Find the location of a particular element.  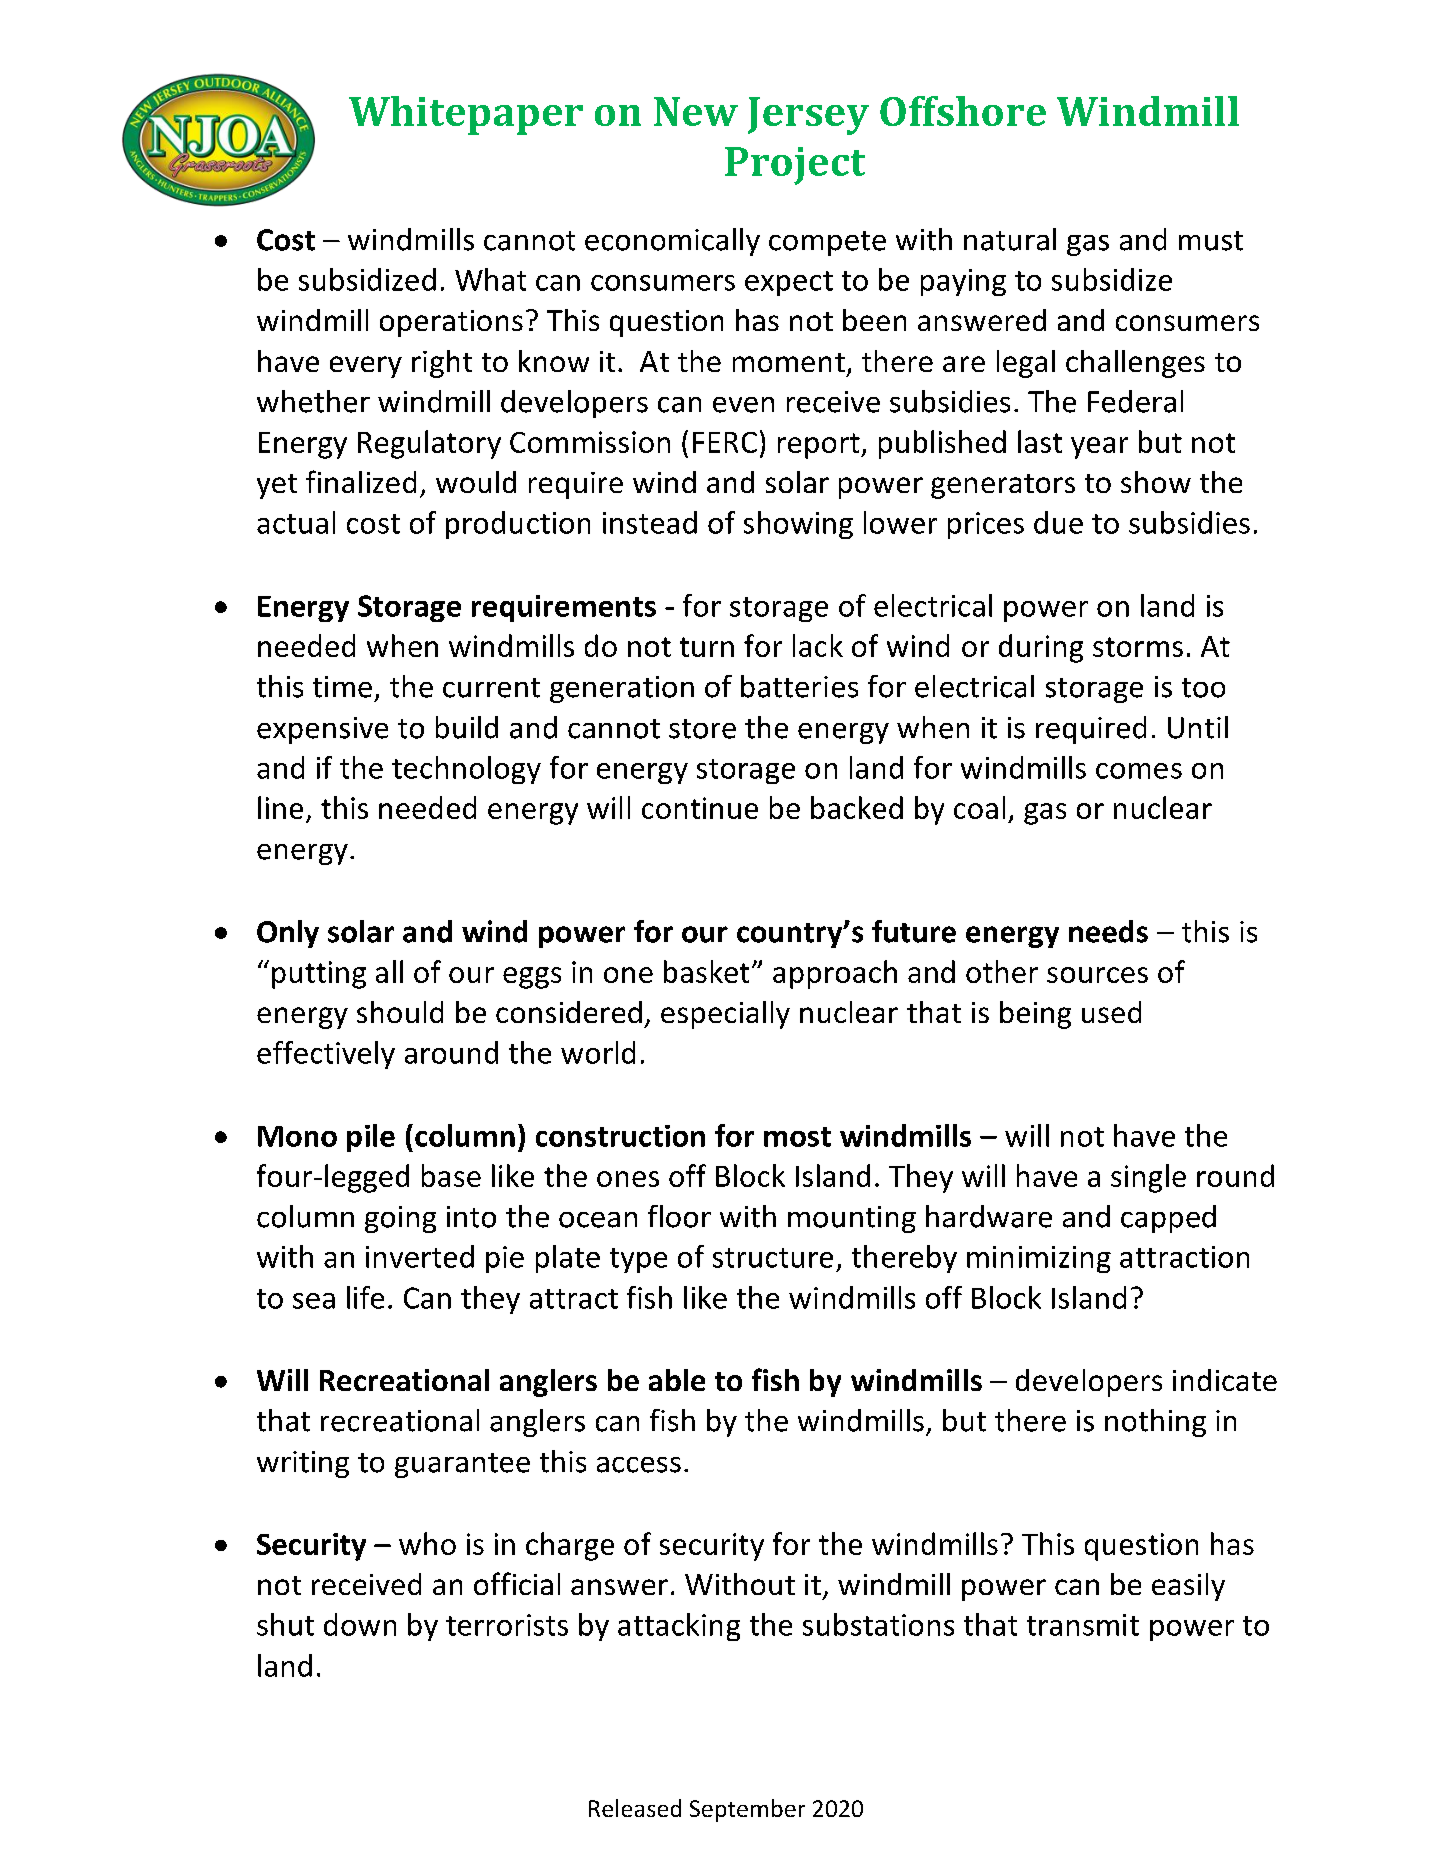

down is located at coordinates (360, 1624).
